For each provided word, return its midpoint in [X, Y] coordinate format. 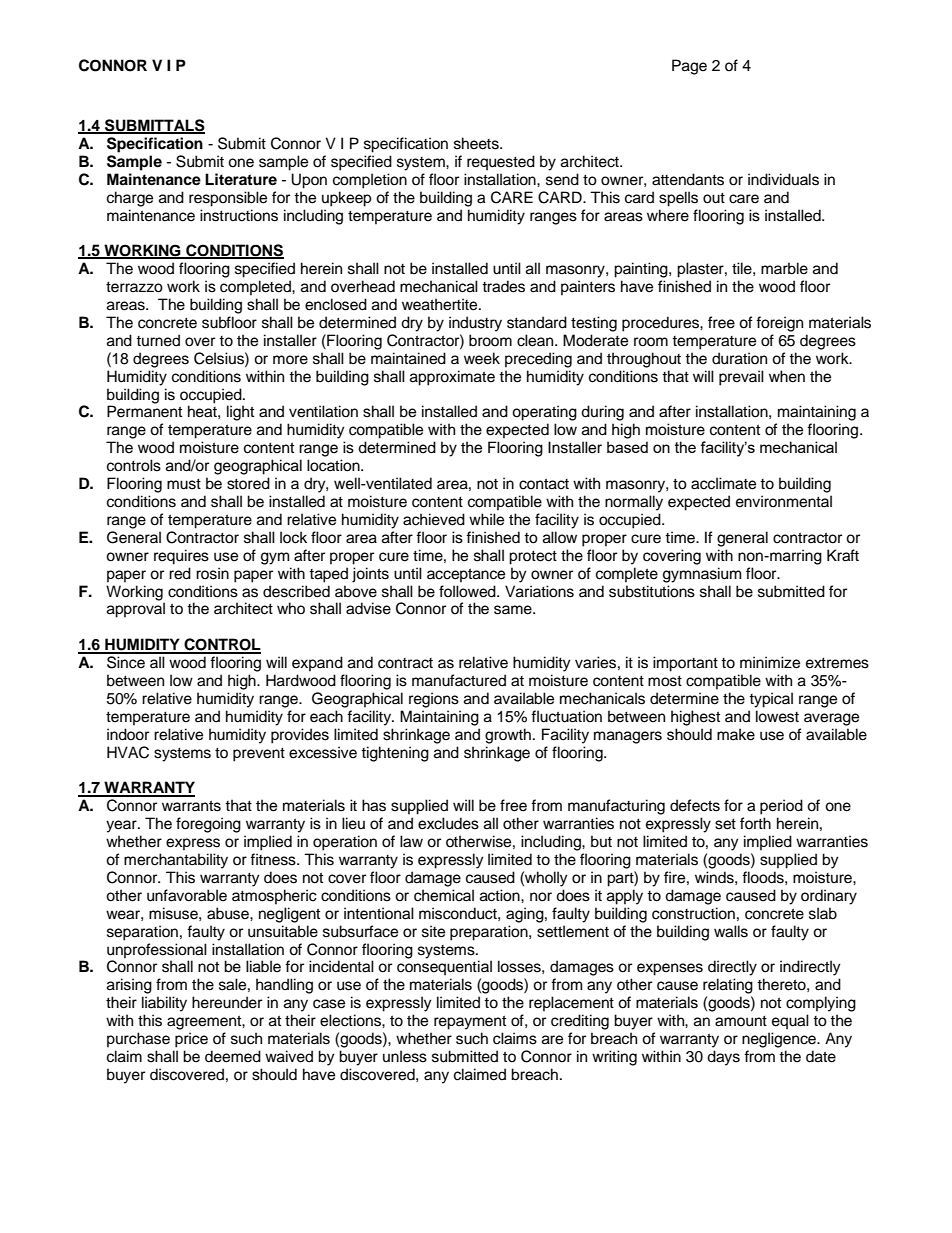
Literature [241, 179]
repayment [470, 1022]
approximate [452, 378]
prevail [741, 378]
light [240, 413]
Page [689, 67]
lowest [777, 716]
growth [508, 736]
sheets [477, 143]
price [191, 1040]
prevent [259, 755]
